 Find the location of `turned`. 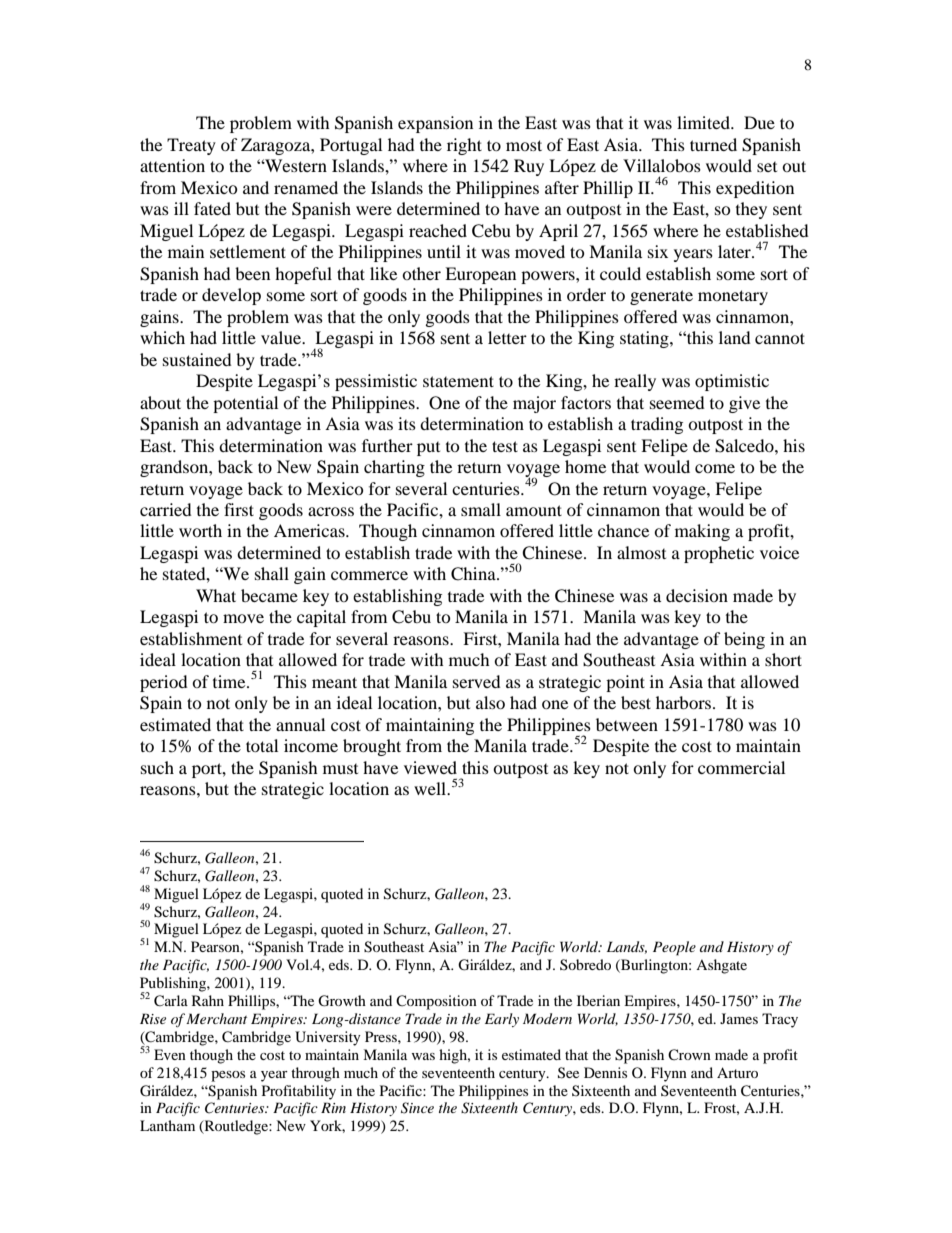

turned is located at coordinates (713, 144).
